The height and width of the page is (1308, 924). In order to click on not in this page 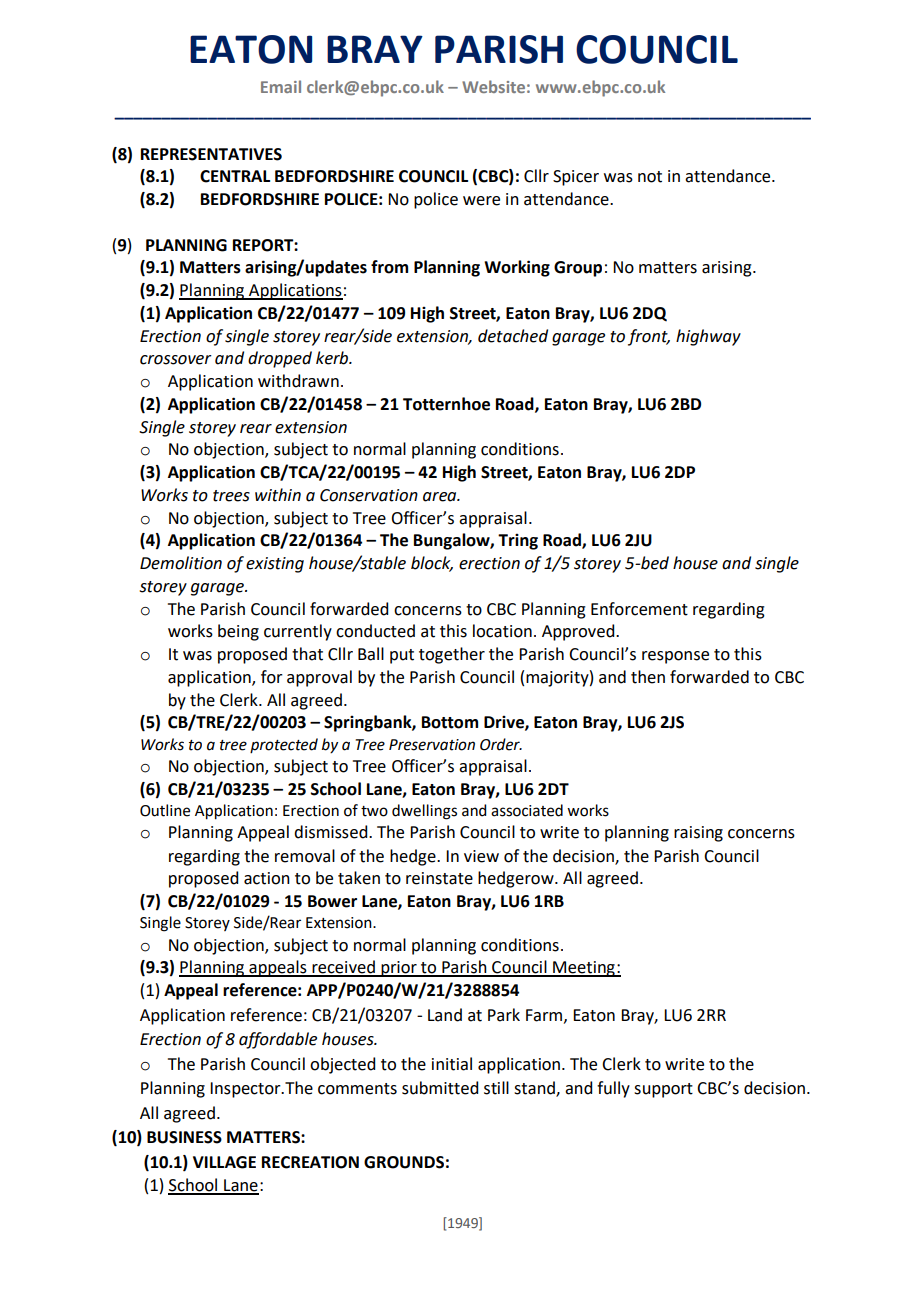, I will do `click(650, 177)`.
